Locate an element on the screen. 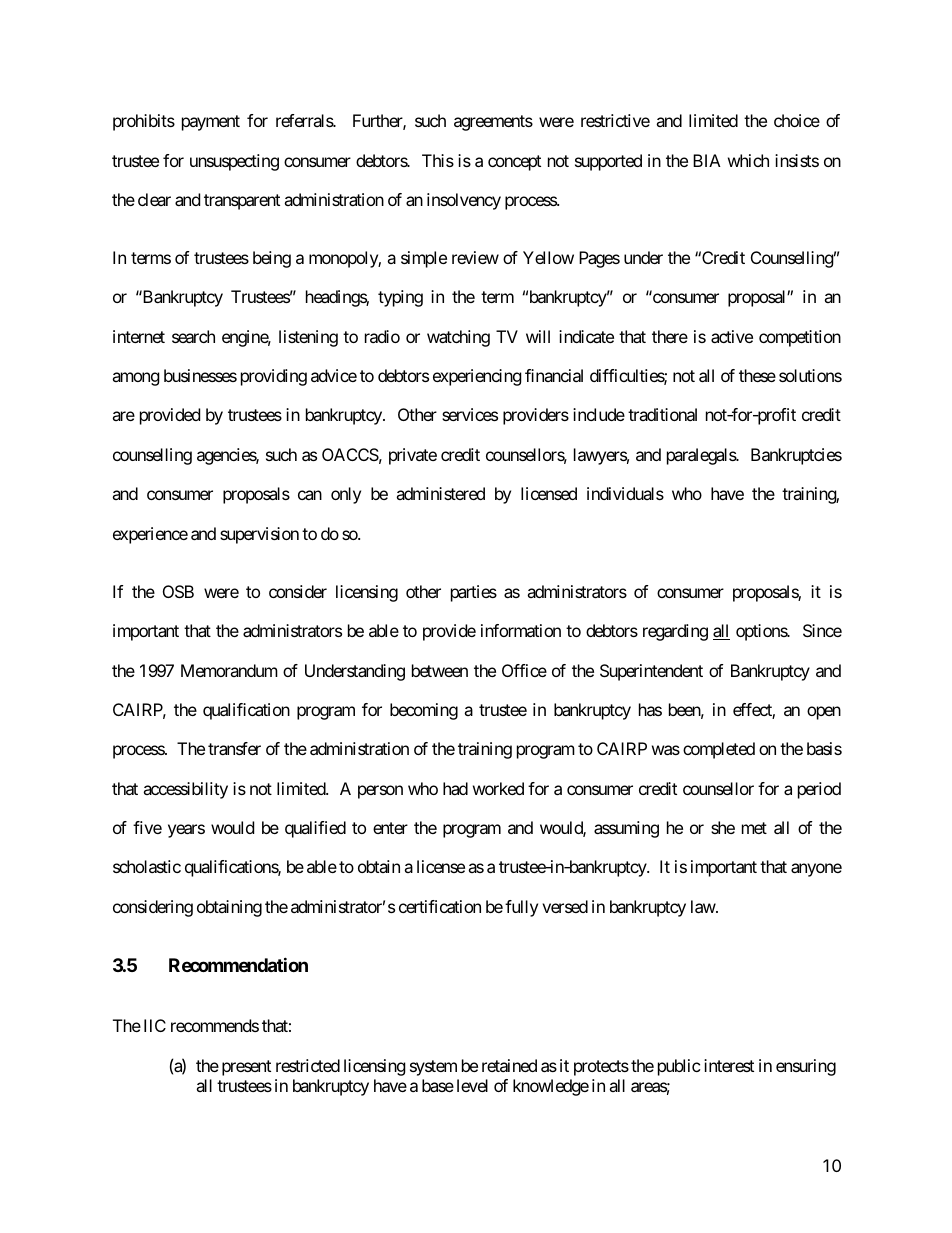 This screenshot has height=1233, width=952. regarding is located at coordinates (675, 632).
